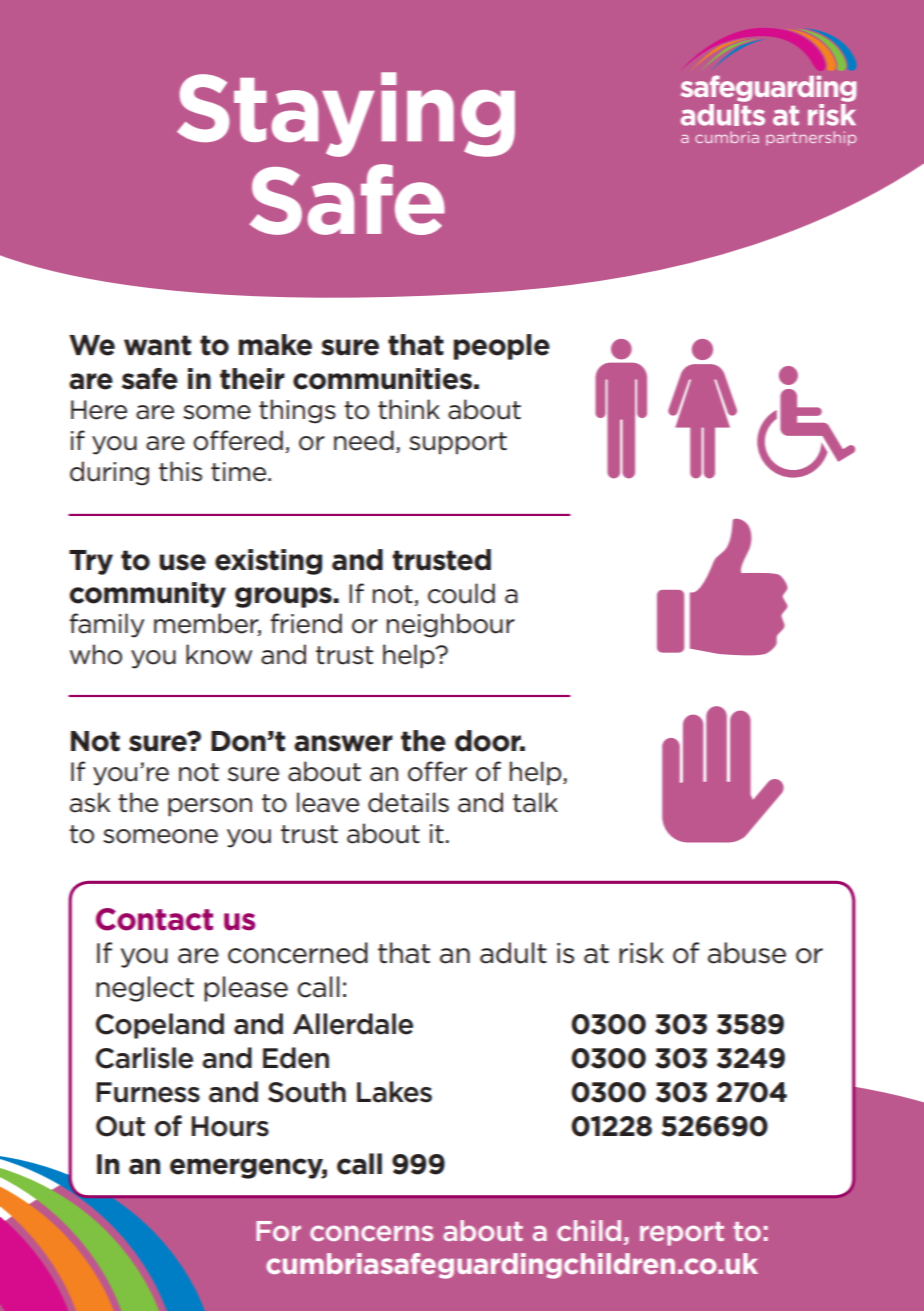  I want to click on neighbour, so click(451, 625).
